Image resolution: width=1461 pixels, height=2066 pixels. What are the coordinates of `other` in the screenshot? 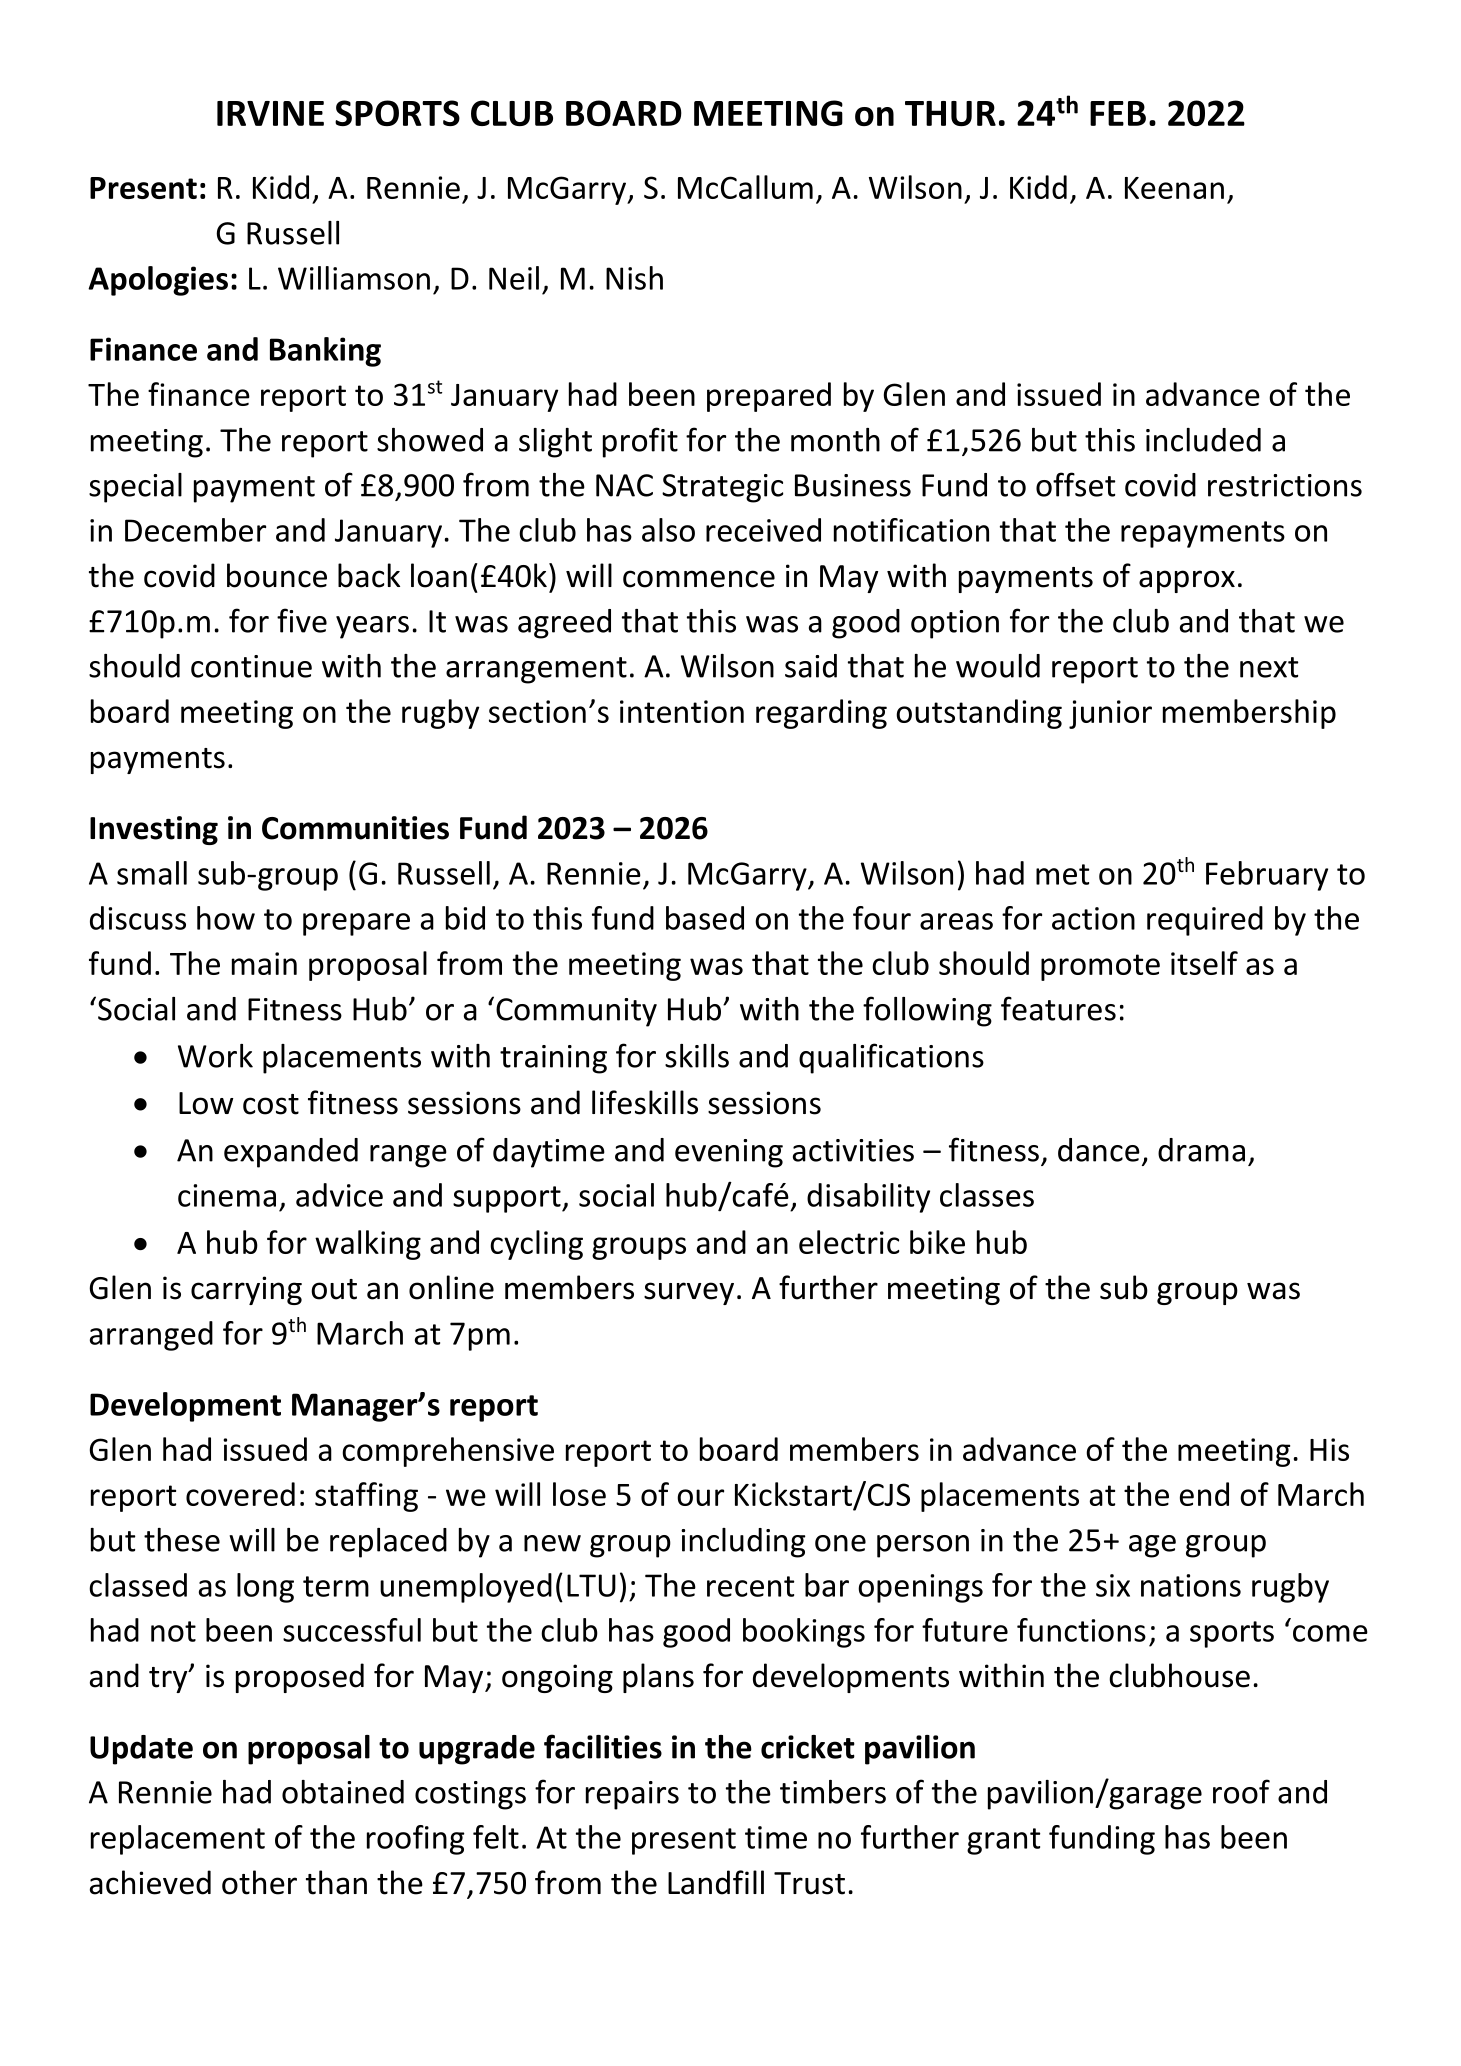 It's located at (259, 1882).
